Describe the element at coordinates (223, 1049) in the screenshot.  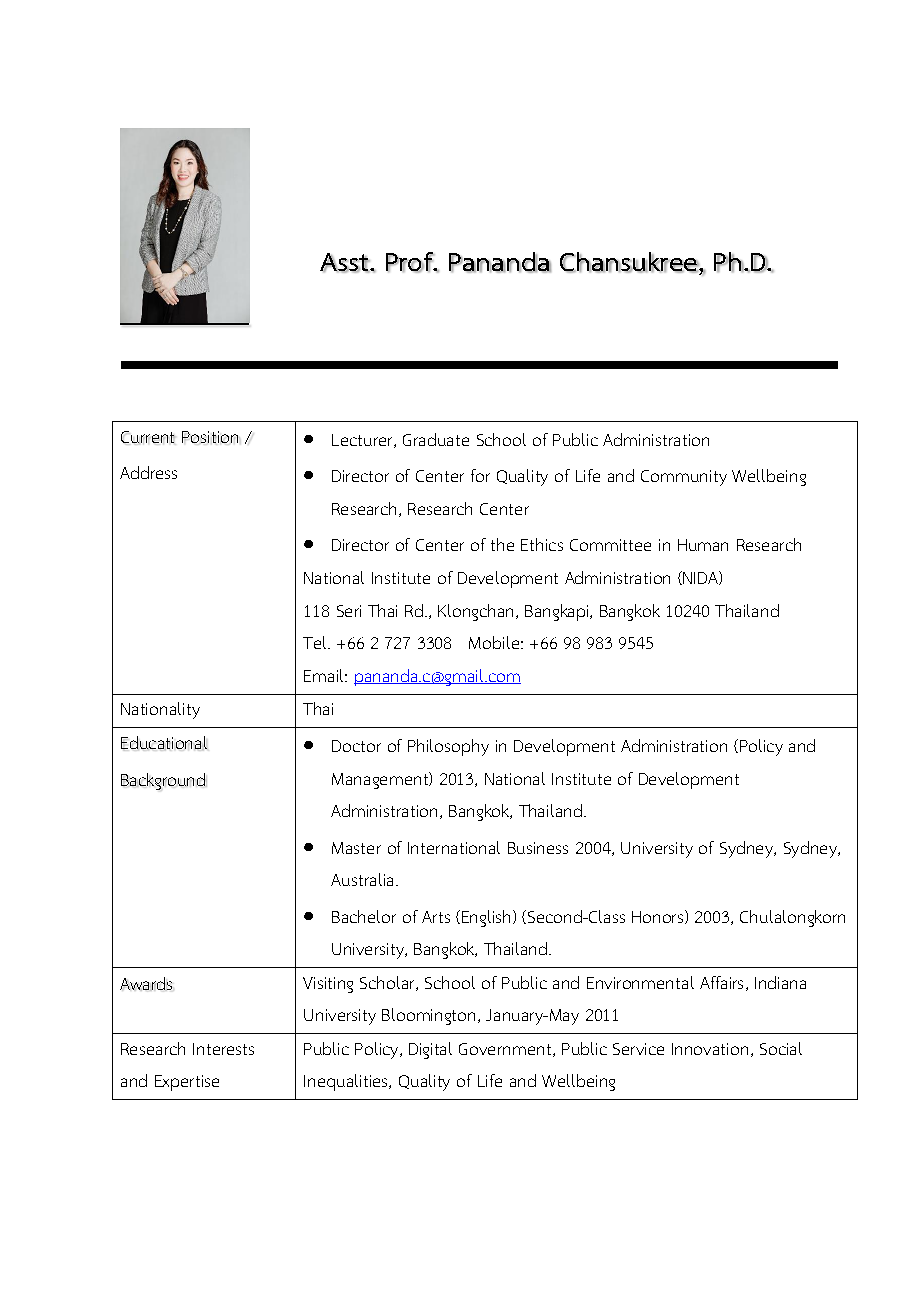
I see `Interests` at that location.
